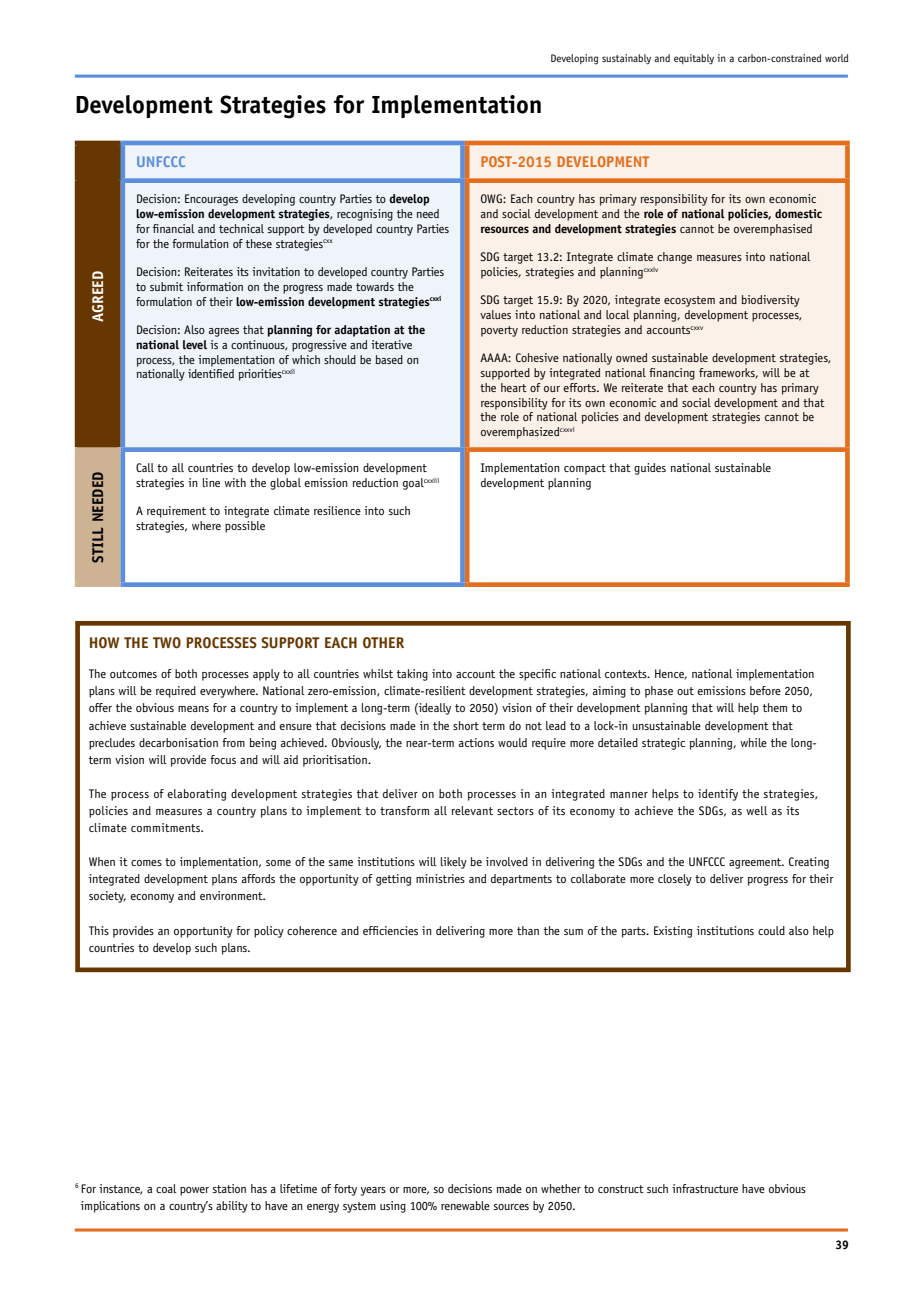  Describe the element at coordinates (499, 331) in the screenshot. I see `poverty` at that location.
